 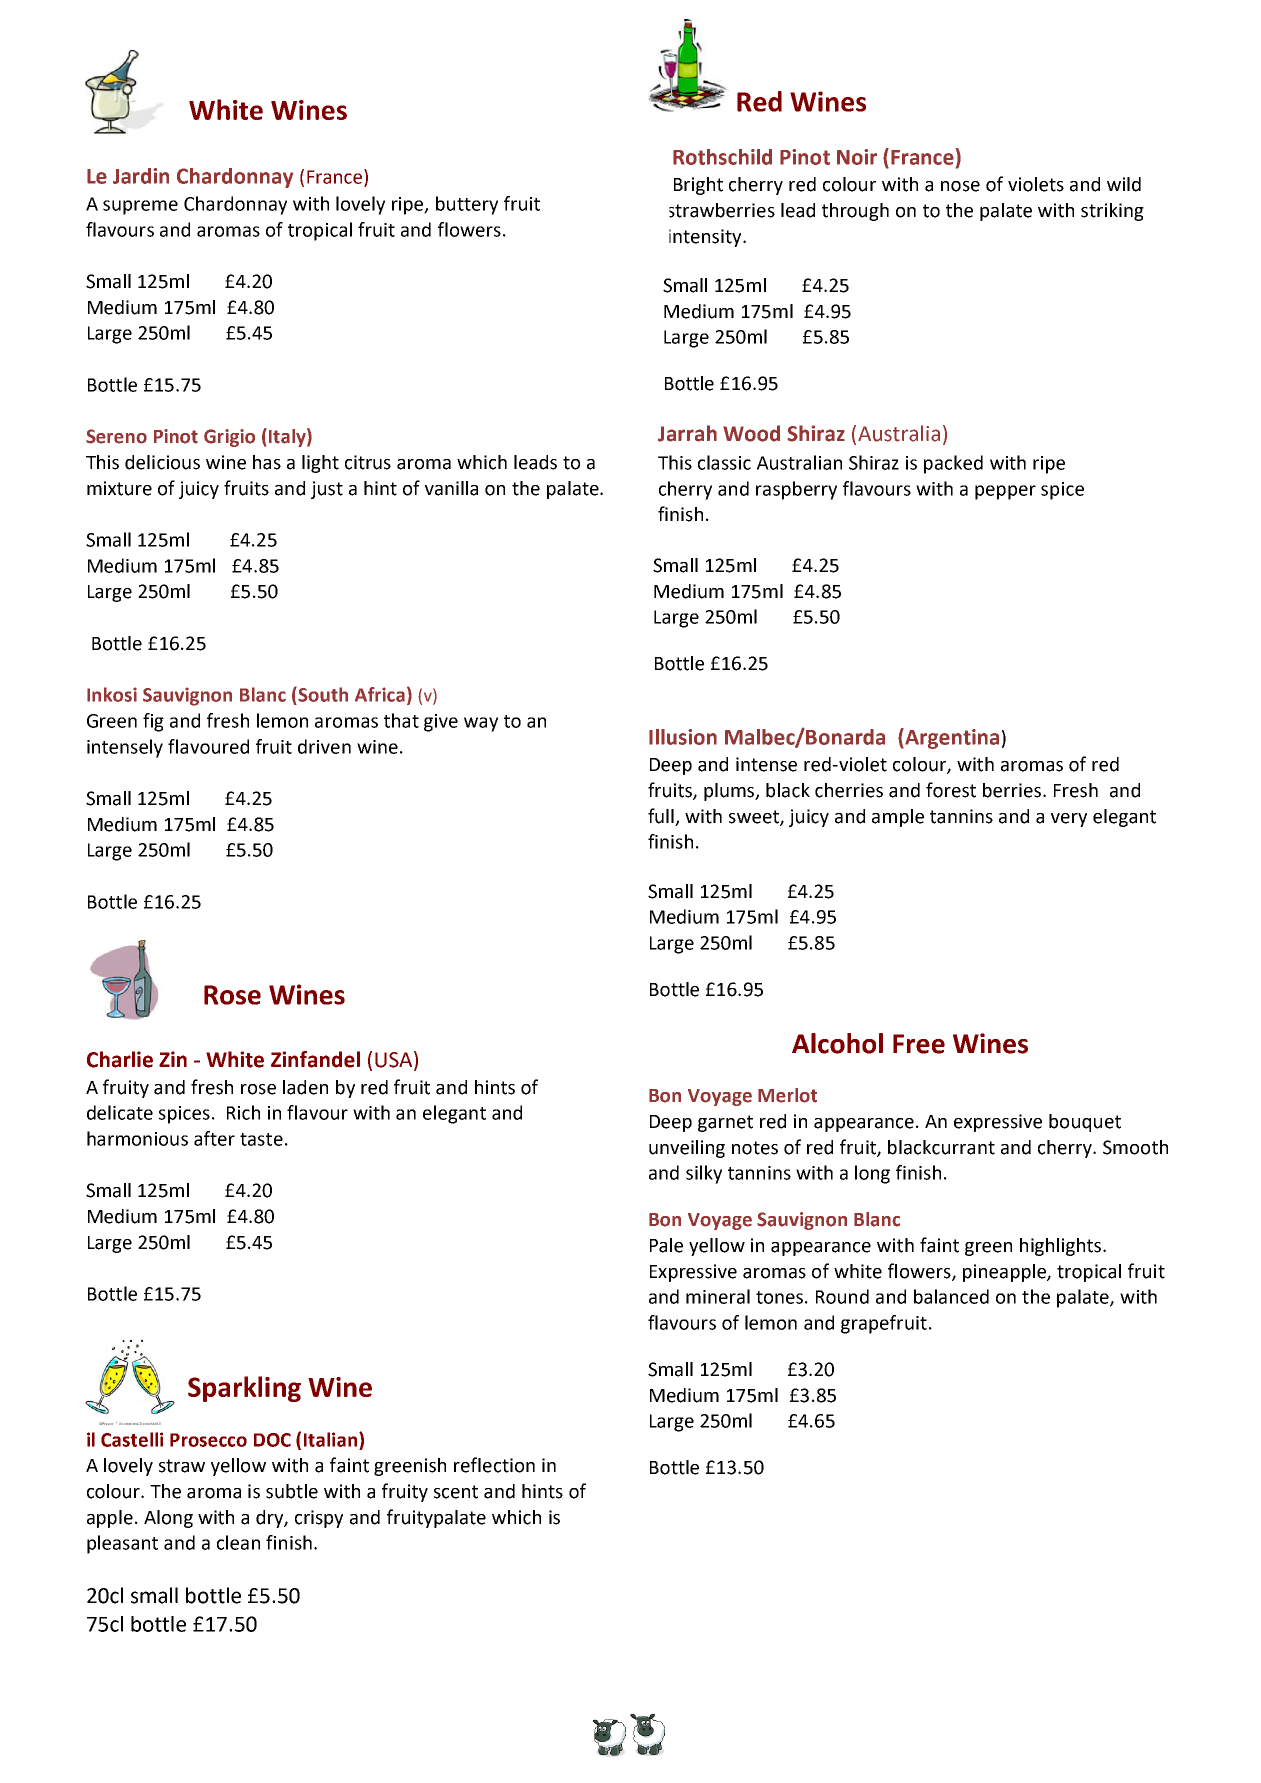 I want to click on subtle, so click(x=292, y=1491).
